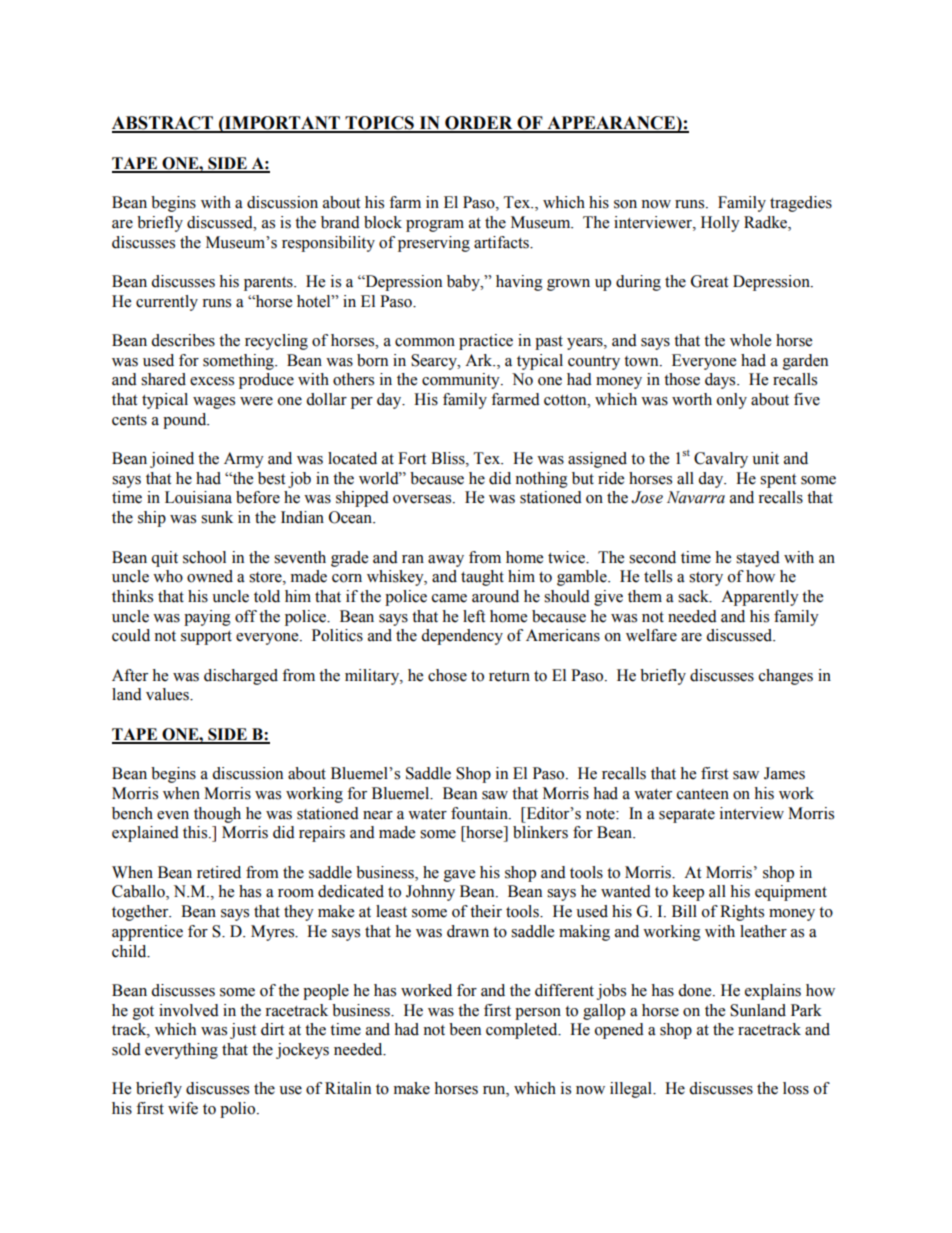 This screenshot has height=1233, width=952. Describe the element at coordinates (163, 124) in the screenshot. I see `ABSTRACT` at that location.
